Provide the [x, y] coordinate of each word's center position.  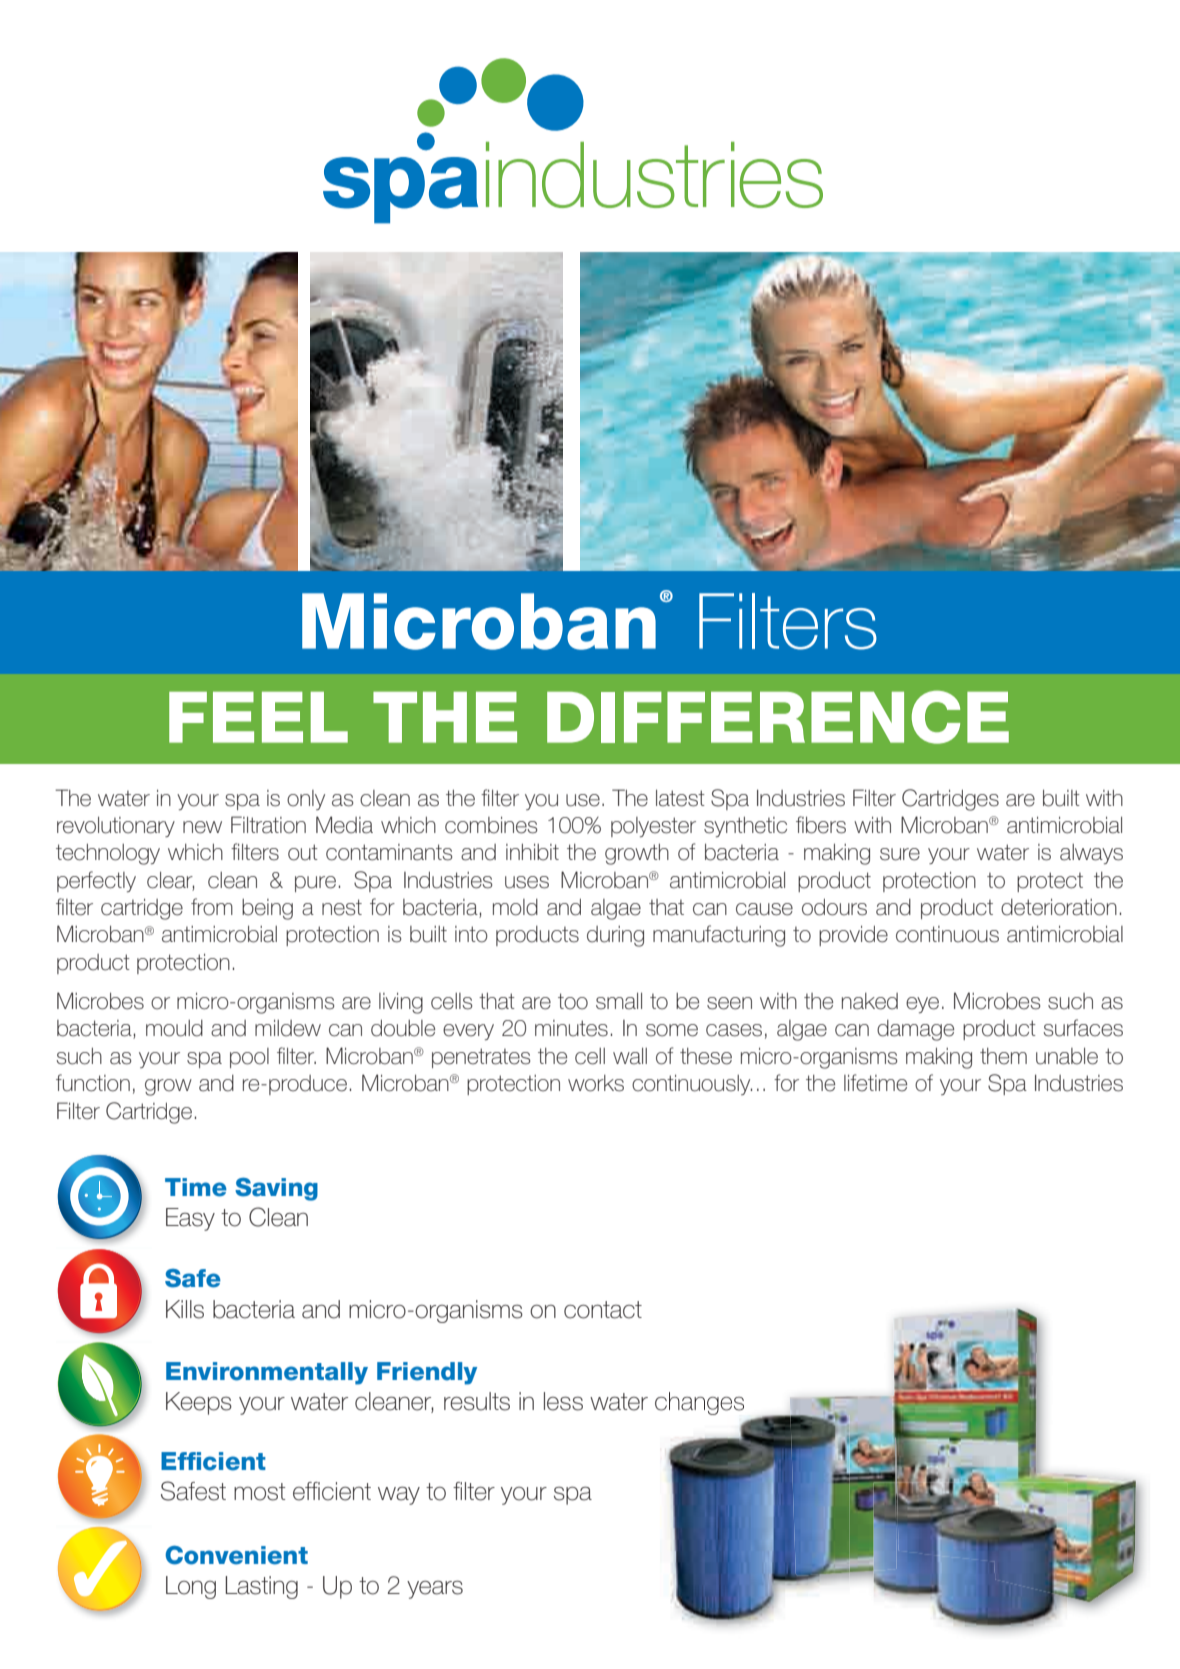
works [596, 1083]
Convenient [237, 1555]
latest [680, 798]
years [435, 1589]
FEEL [258, 717]
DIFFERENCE [778, 717]
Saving [276, 1189]
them [1003, 1056]
